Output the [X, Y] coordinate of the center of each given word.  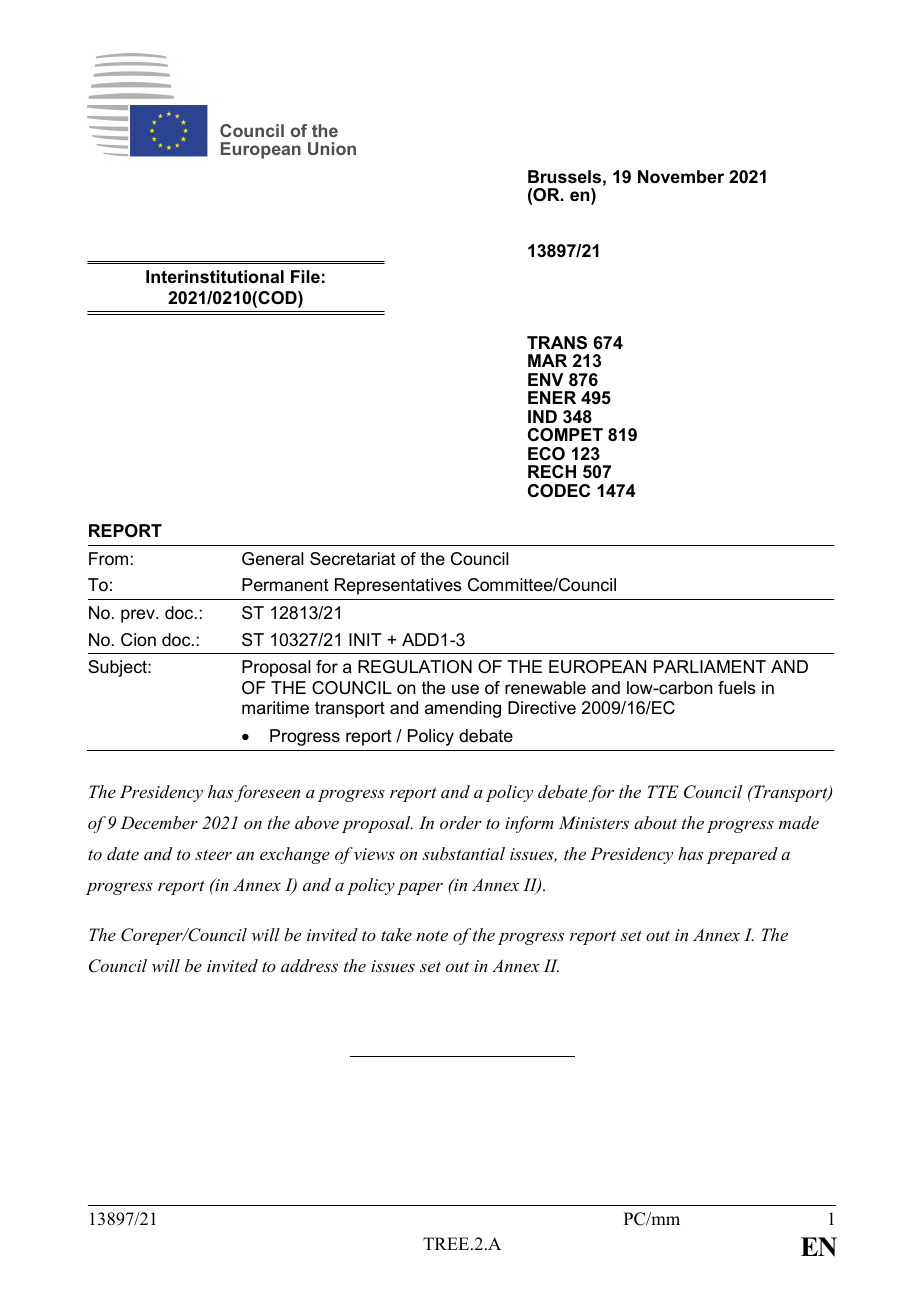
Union [332, 148]
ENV [545, 379]
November [681, 176]
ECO [546, 454]
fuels [736, 688]
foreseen [267, 793]
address [309, 965]
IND [542, 416]
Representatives [398, 586]
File [305, 277]
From [108, 558]
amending [463, 709]
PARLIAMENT [710, 666]
